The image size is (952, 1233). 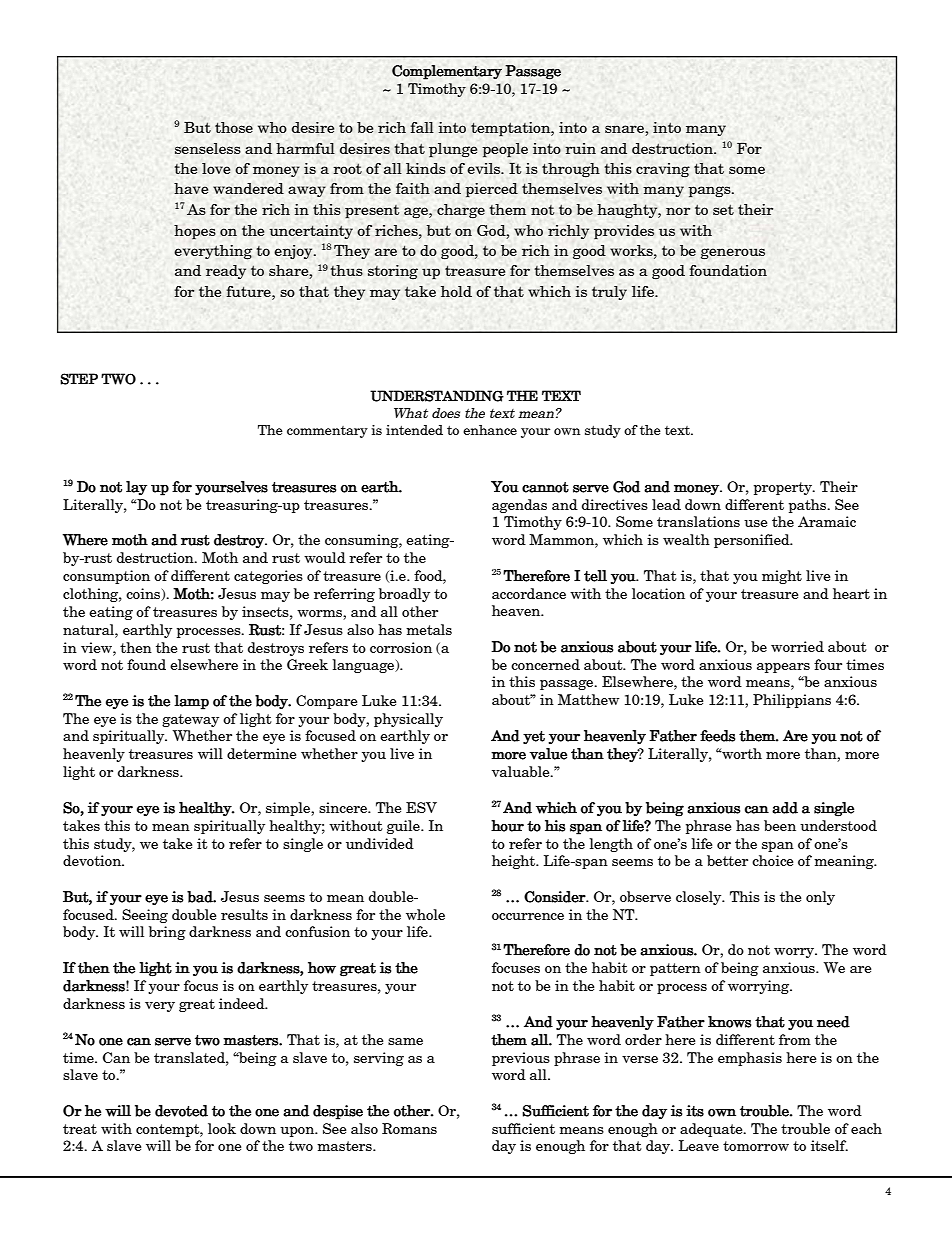 What do you see at coordinates (447, 72) in the screenshot?
I see `Complementary` at bounding box center [447, 72].
